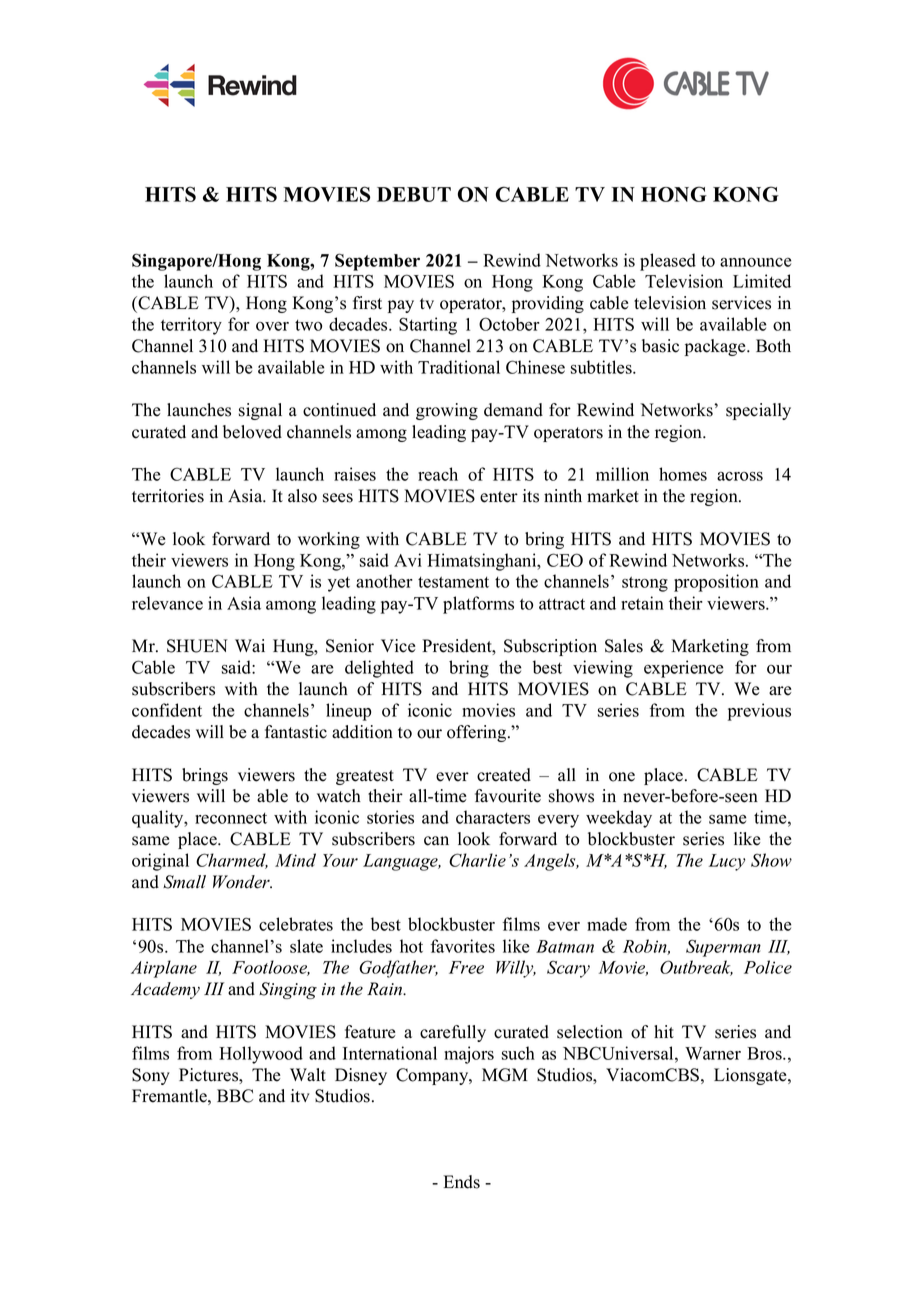 The width and height of the screenshot is (924, 1308). Describe the element at coordinates (478, 733) in the screenshot. I see `offering` at that location.
